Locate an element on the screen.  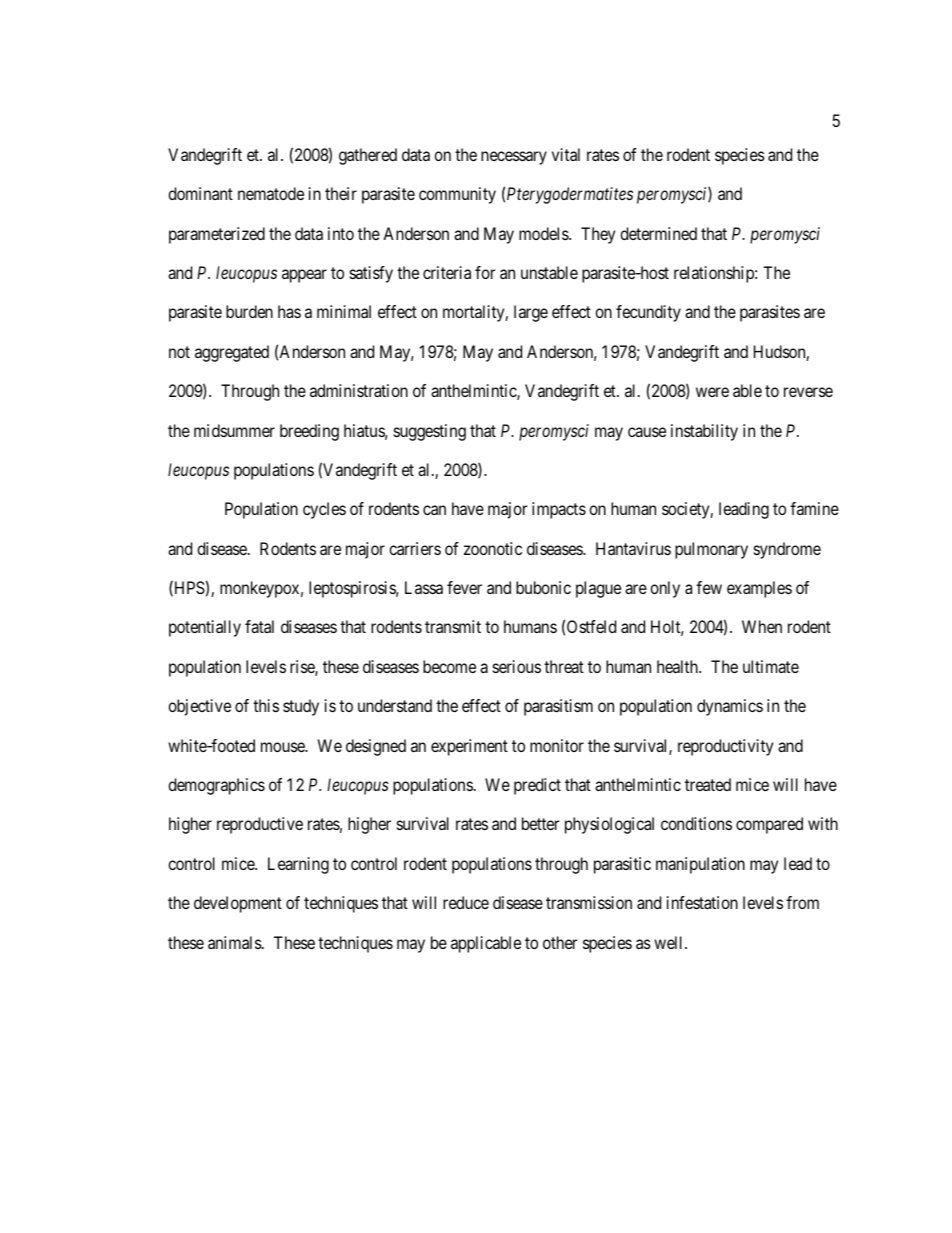
necessary is located at coordinates (514, 158).
